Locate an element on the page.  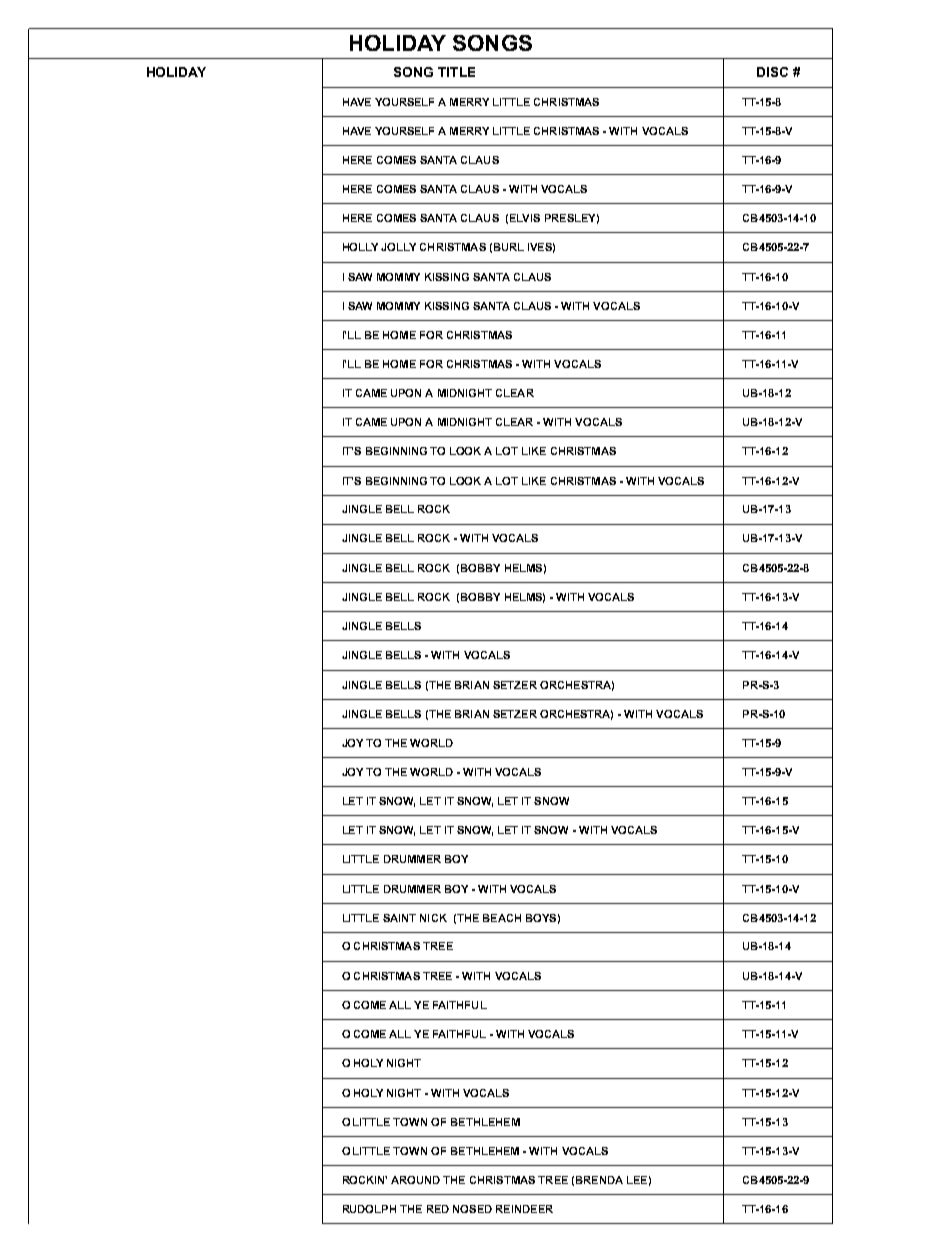
NOSED is located at coordinates (472, 1209).
